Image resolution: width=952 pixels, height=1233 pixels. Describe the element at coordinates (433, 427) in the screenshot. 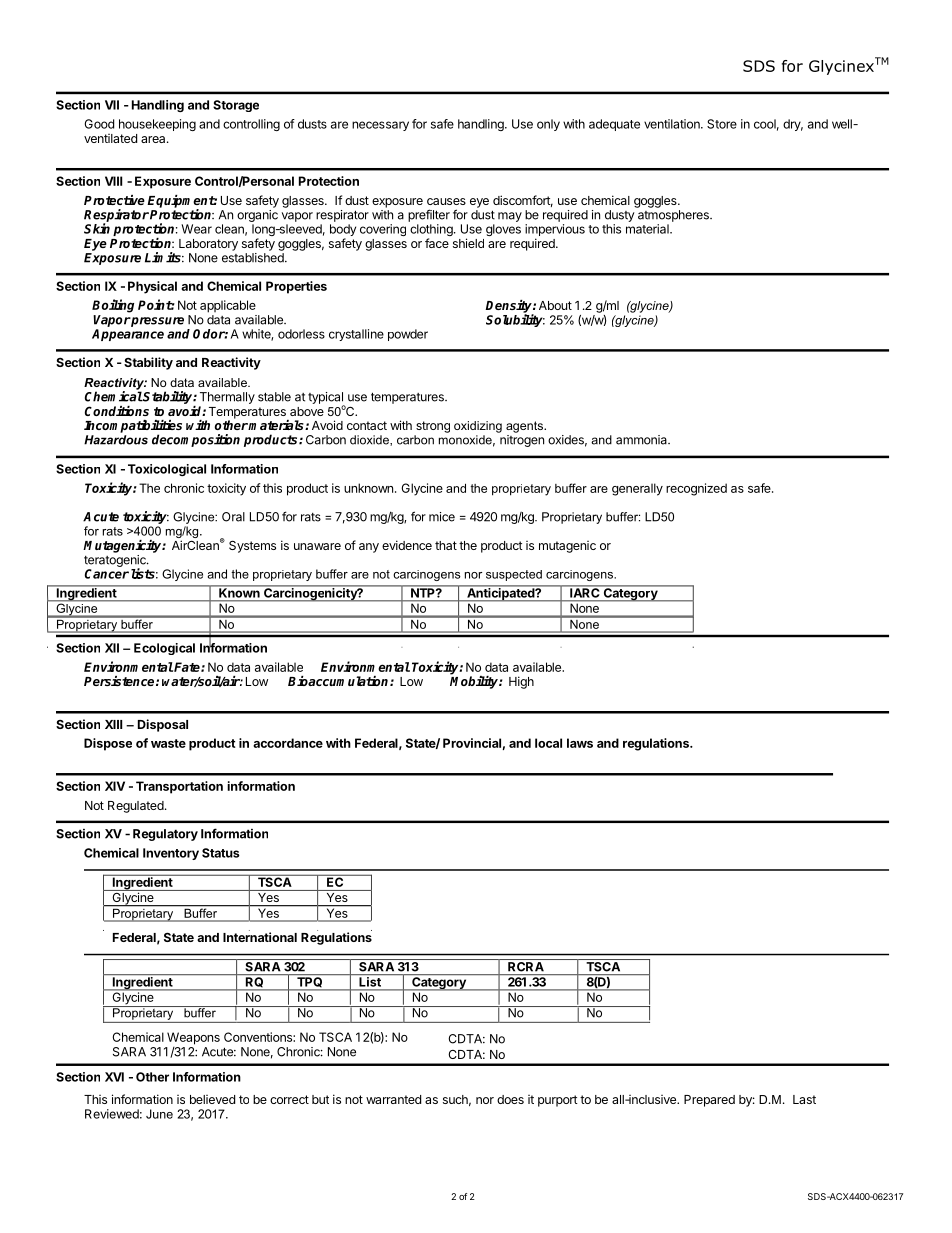

I see `strong` at that location.
